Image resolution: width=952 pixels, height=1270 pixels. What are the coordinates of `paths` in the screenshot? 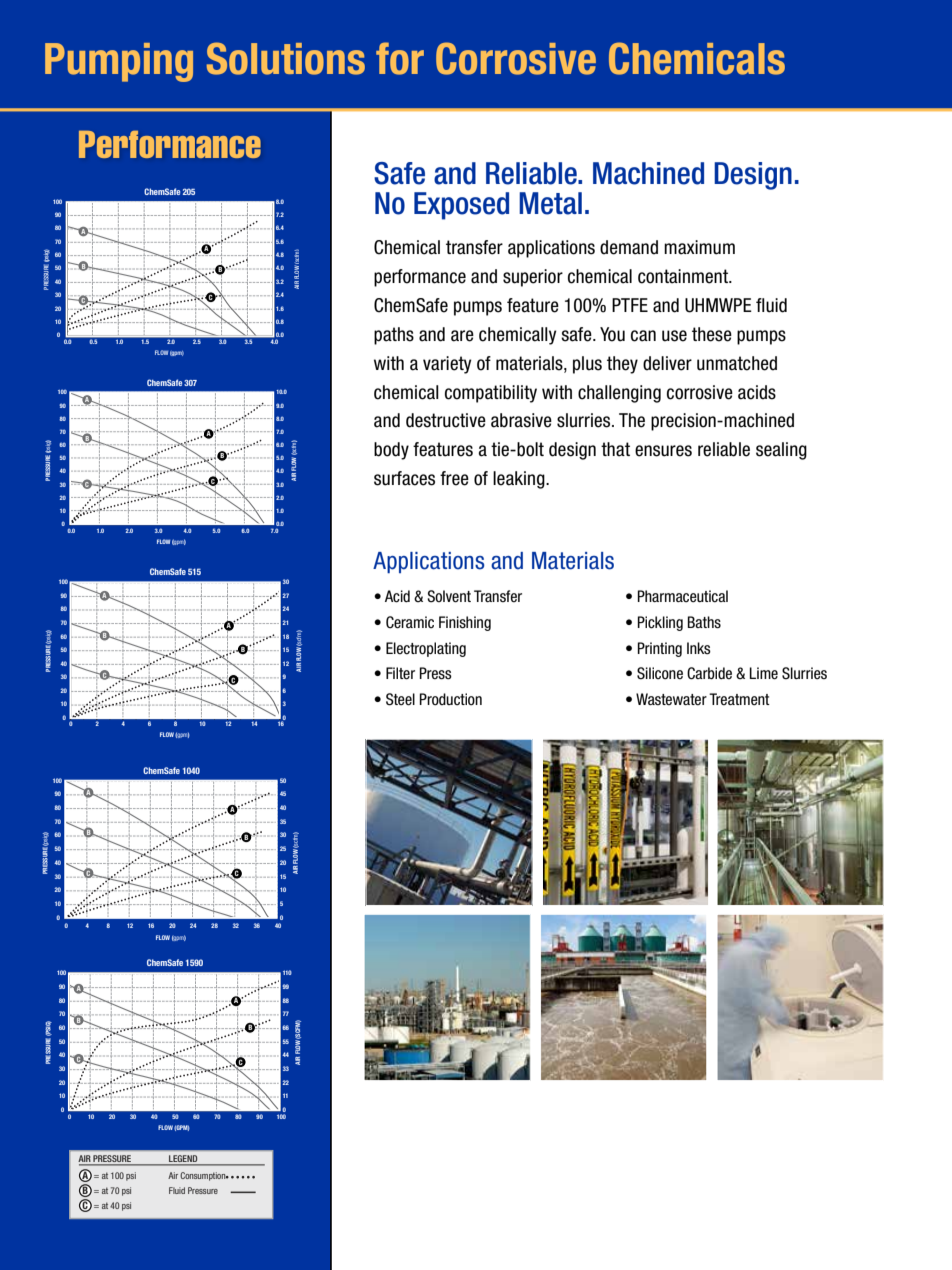 It's located at (394, 336).
